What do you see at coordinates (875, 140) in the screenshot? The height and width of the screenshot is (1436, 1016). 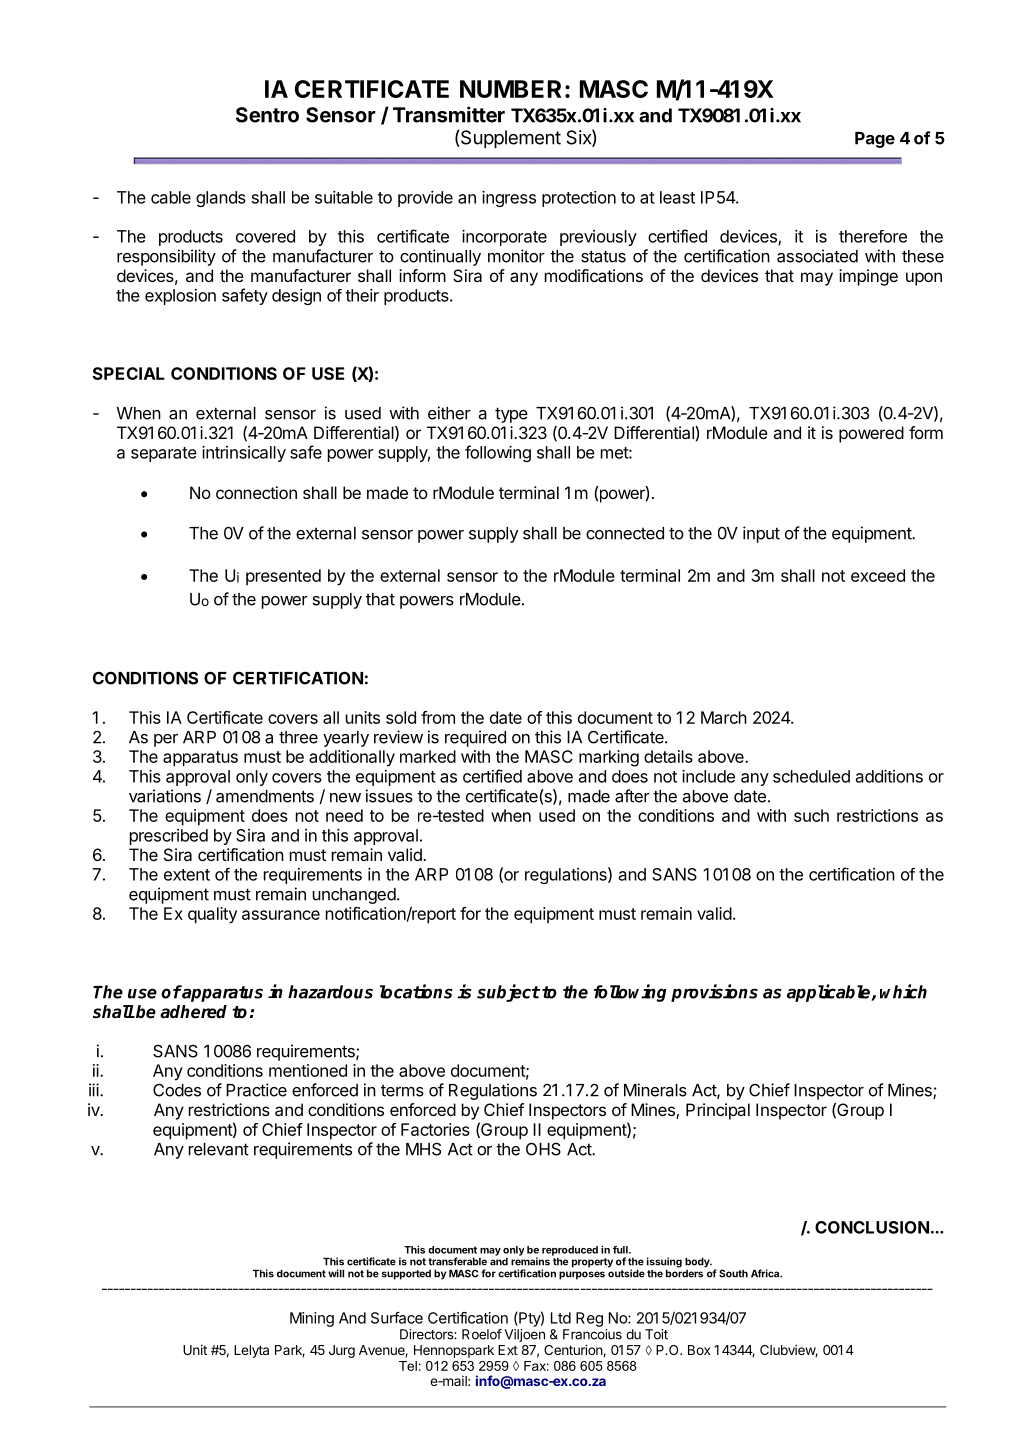 I see `Page` at bounding box center [875, 140].
